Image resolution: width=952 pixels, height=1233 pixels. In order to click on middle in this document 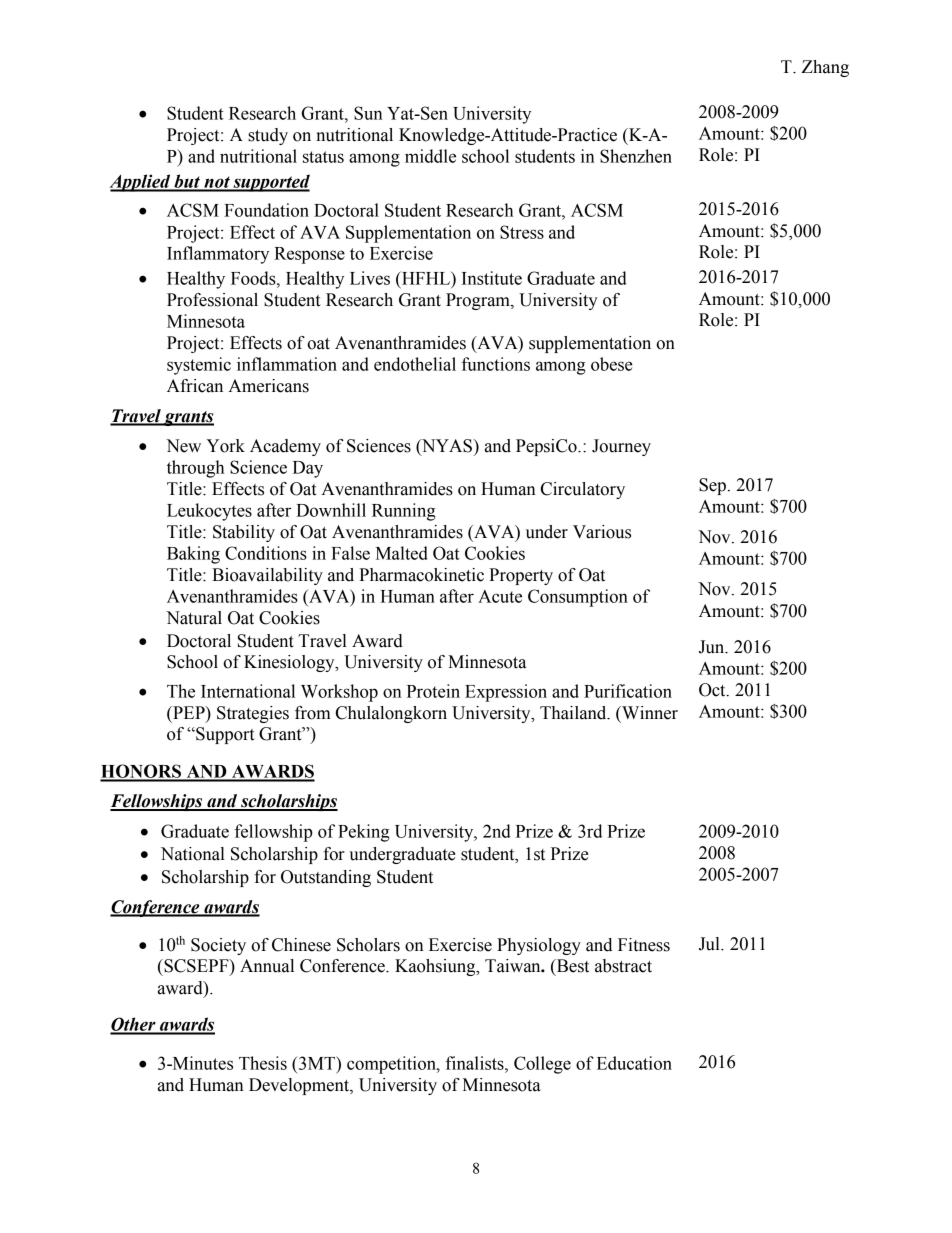, I will do `click(430, 156)`.
